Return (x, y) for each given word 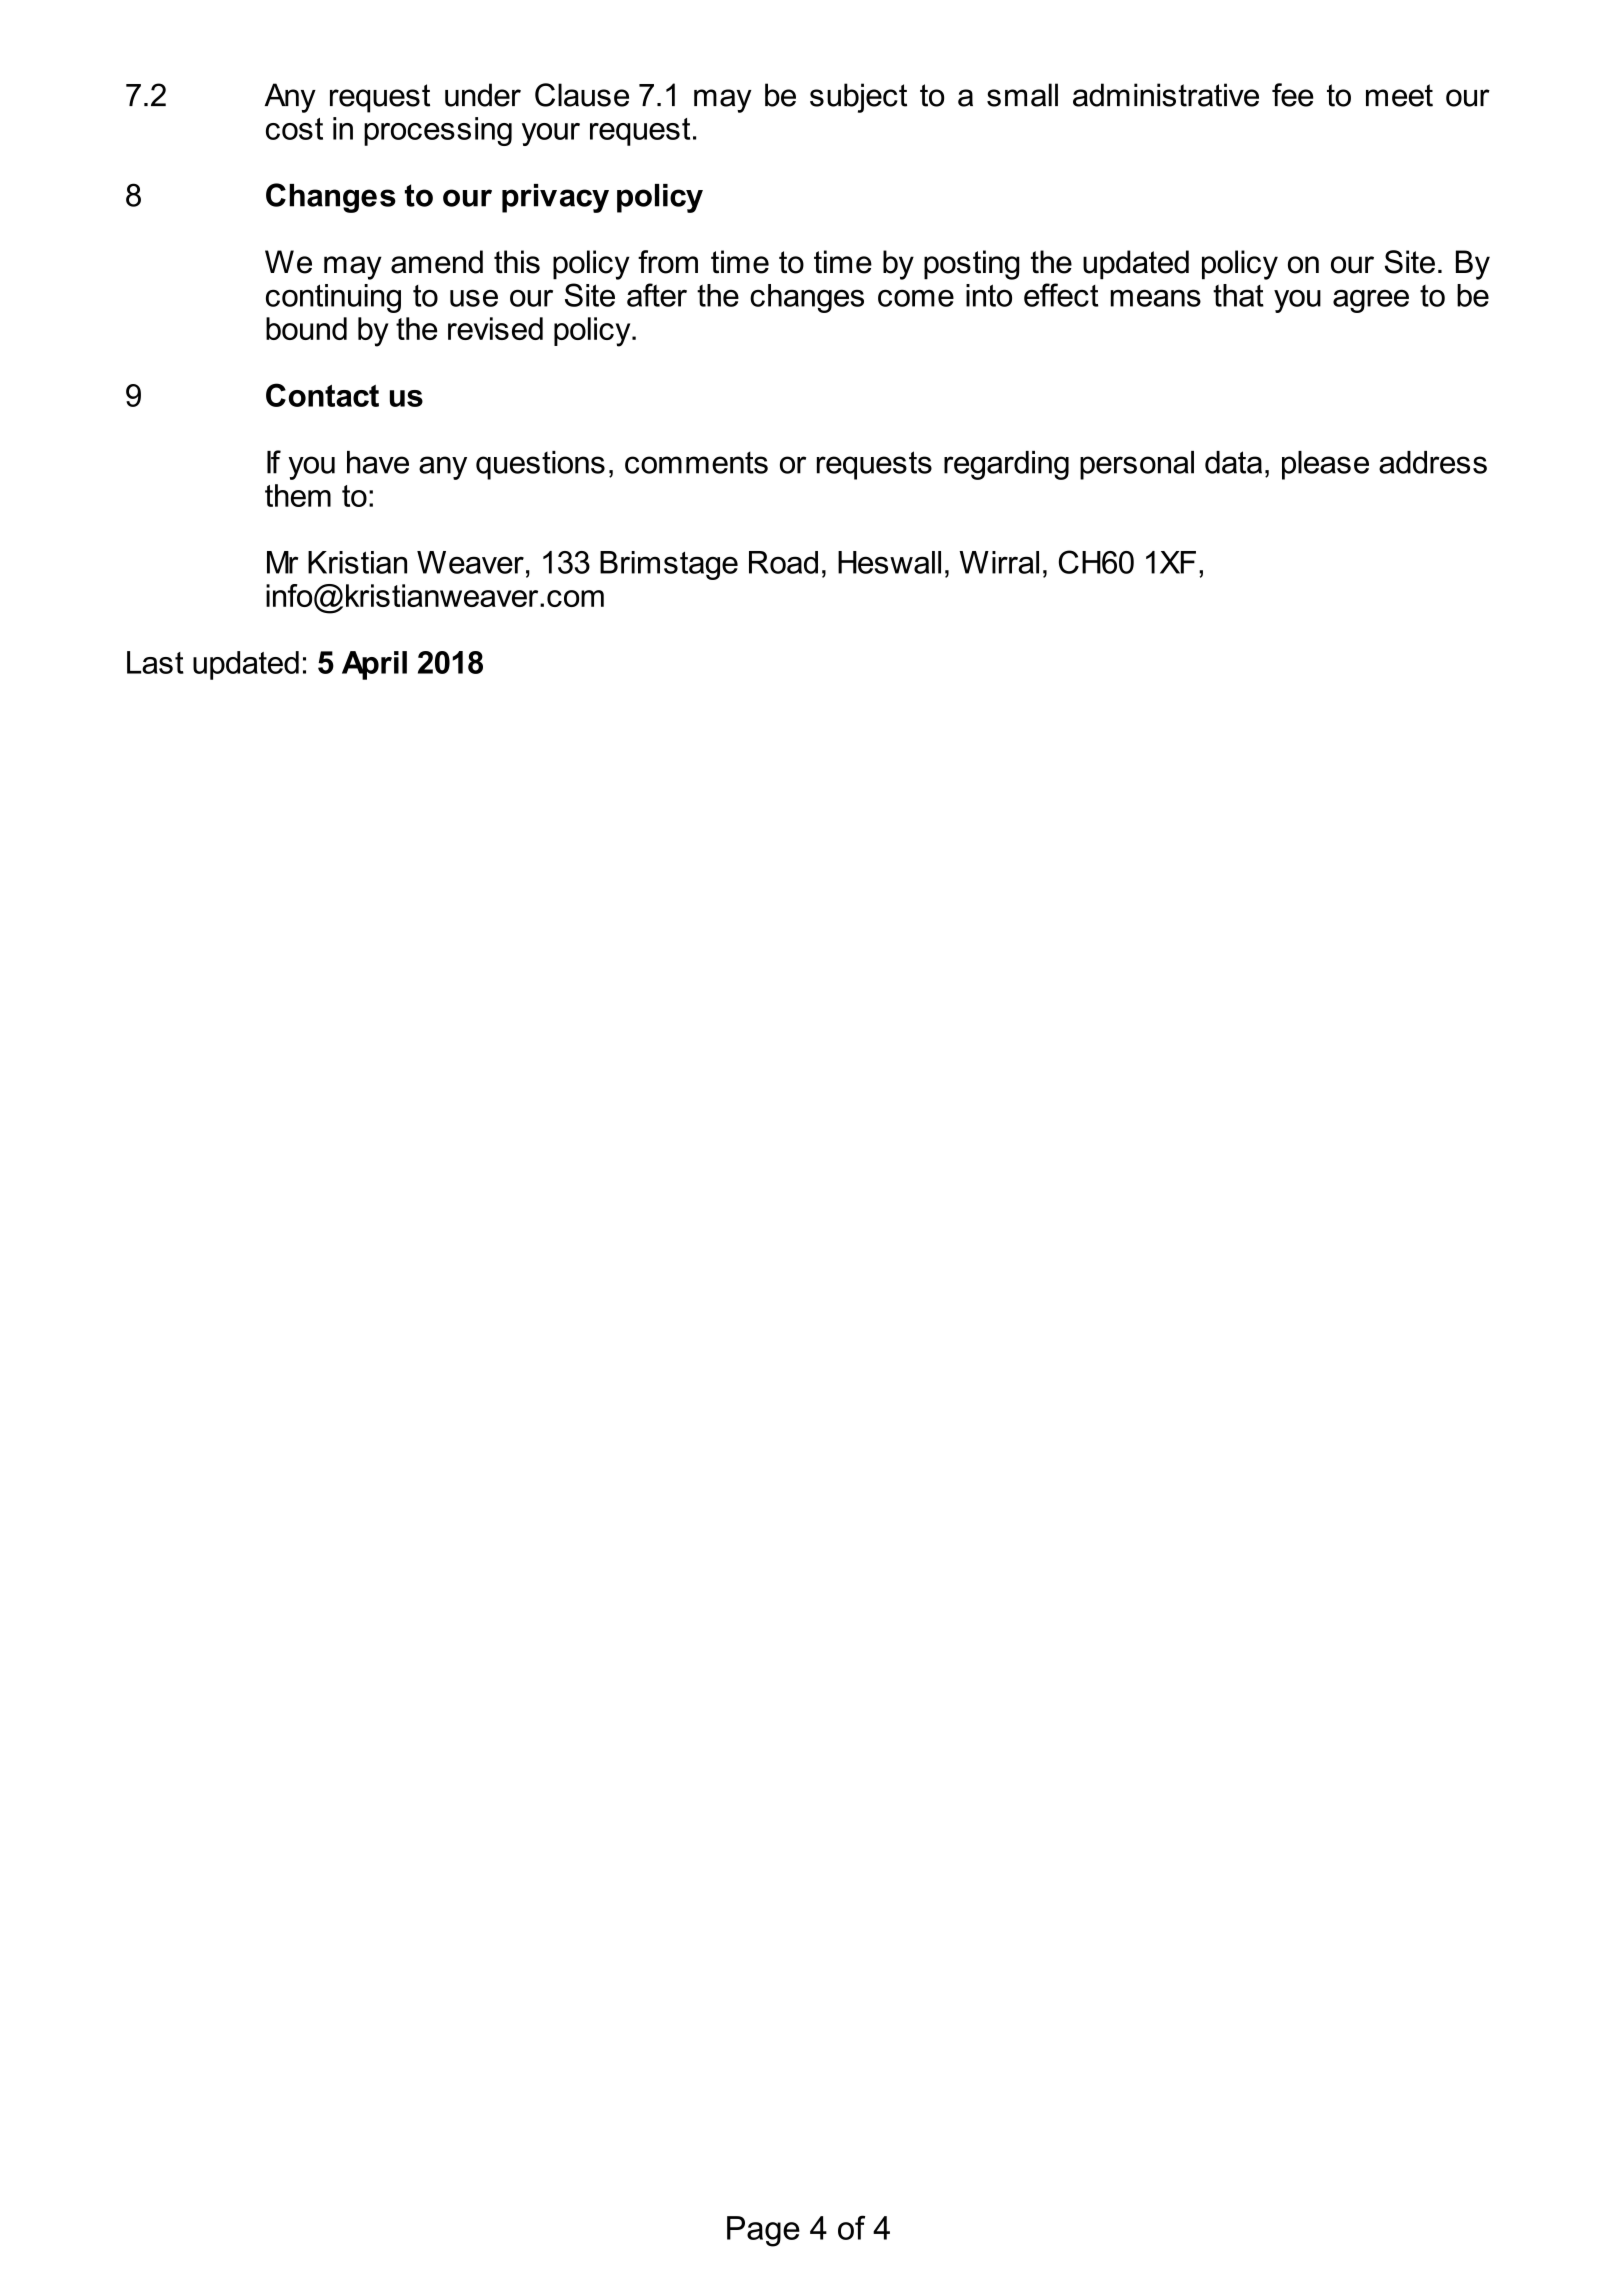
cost (294, 129)
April (374, 665)
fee (1293, 95)
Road (783, 562)
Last (155, 662)
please (1325, 465)
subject (858, 98)
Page (763, 2231)
